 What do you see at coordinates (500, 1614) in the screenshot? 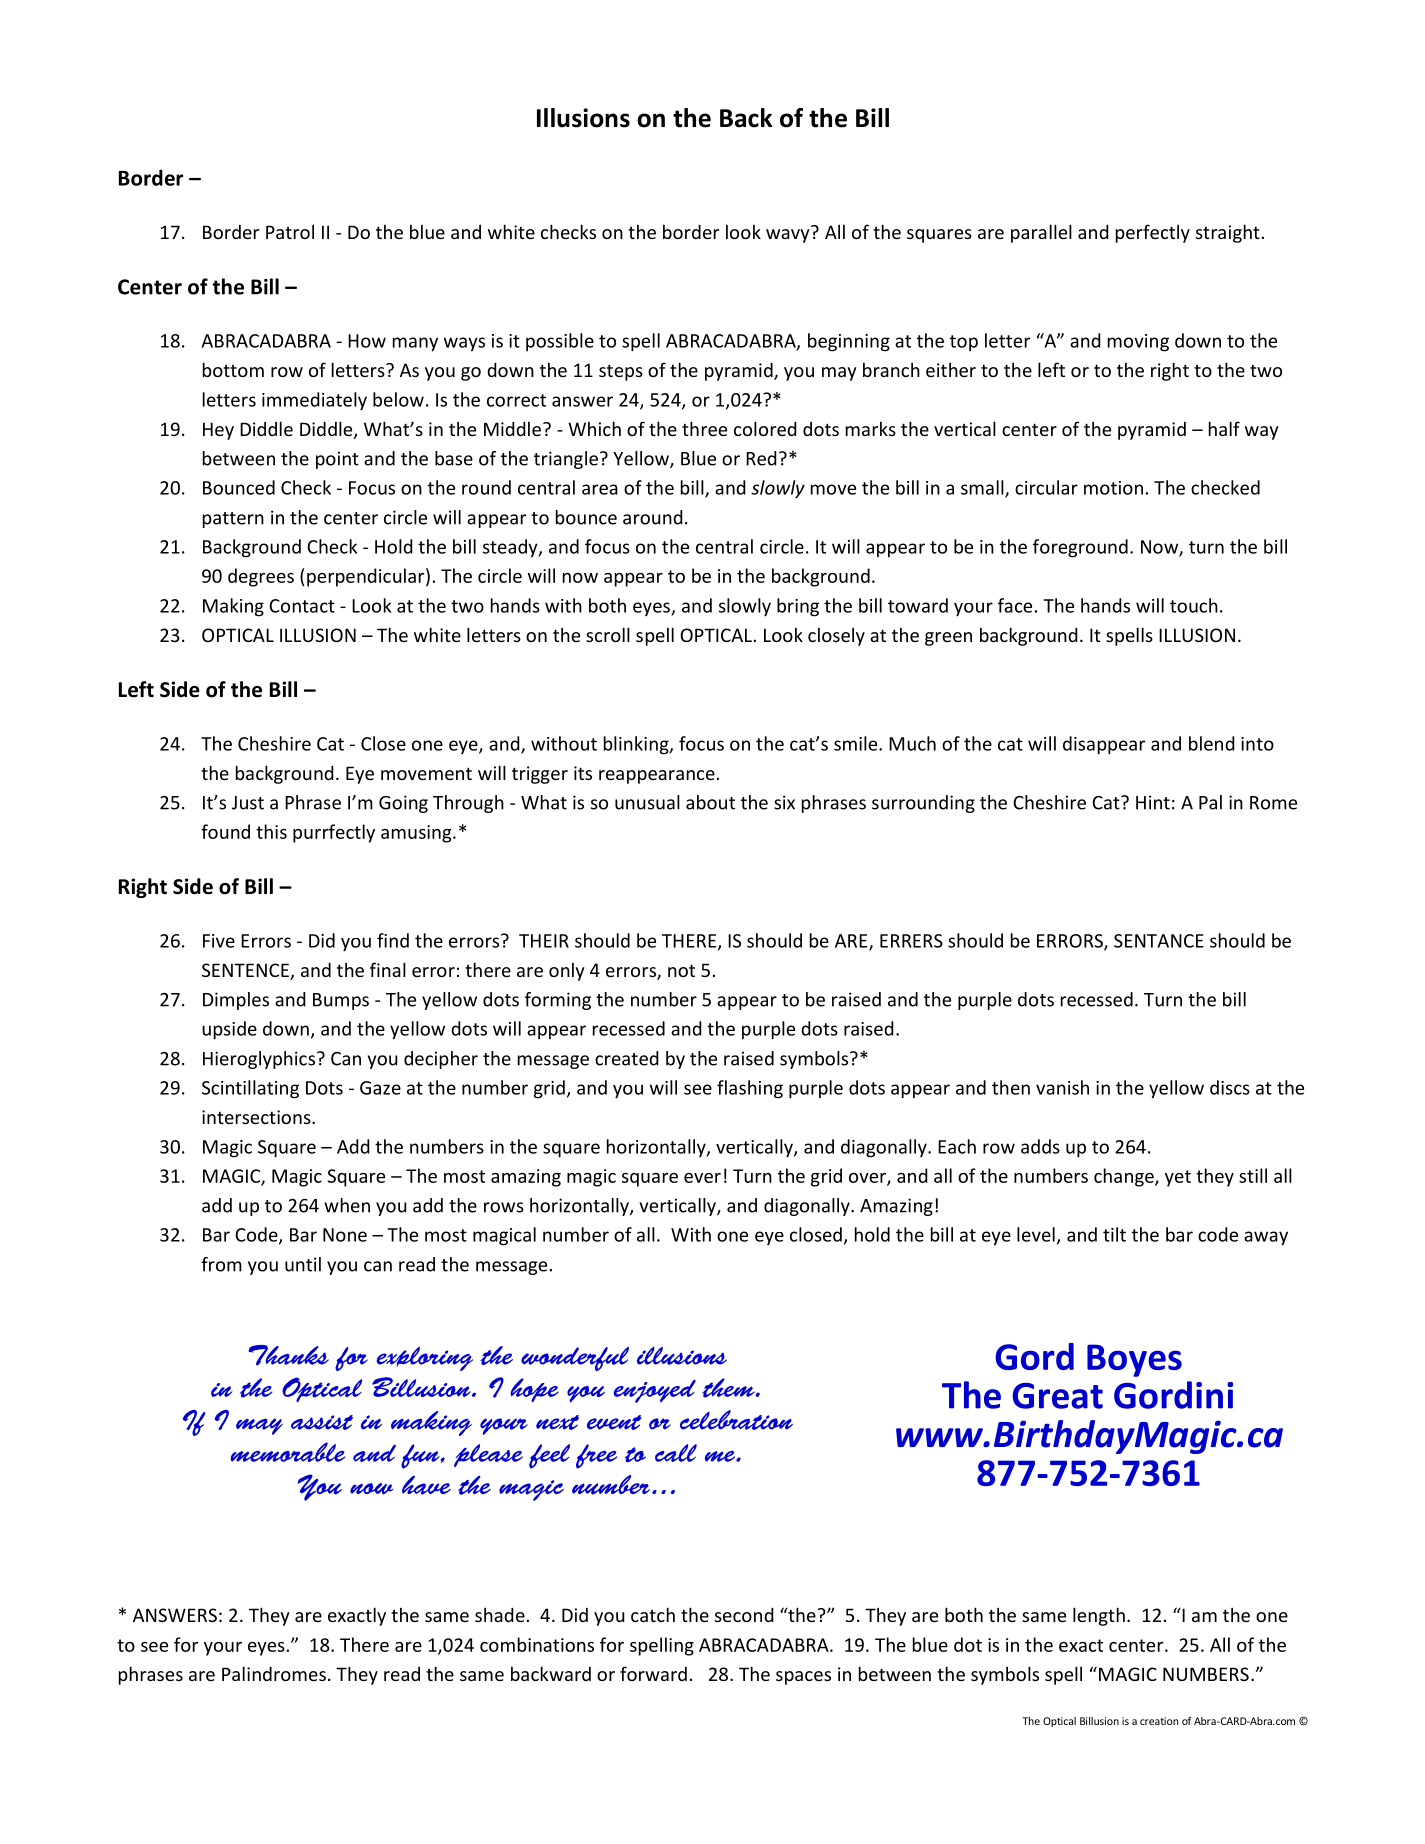
I see `shade` at bounding box center [500, 1614].
